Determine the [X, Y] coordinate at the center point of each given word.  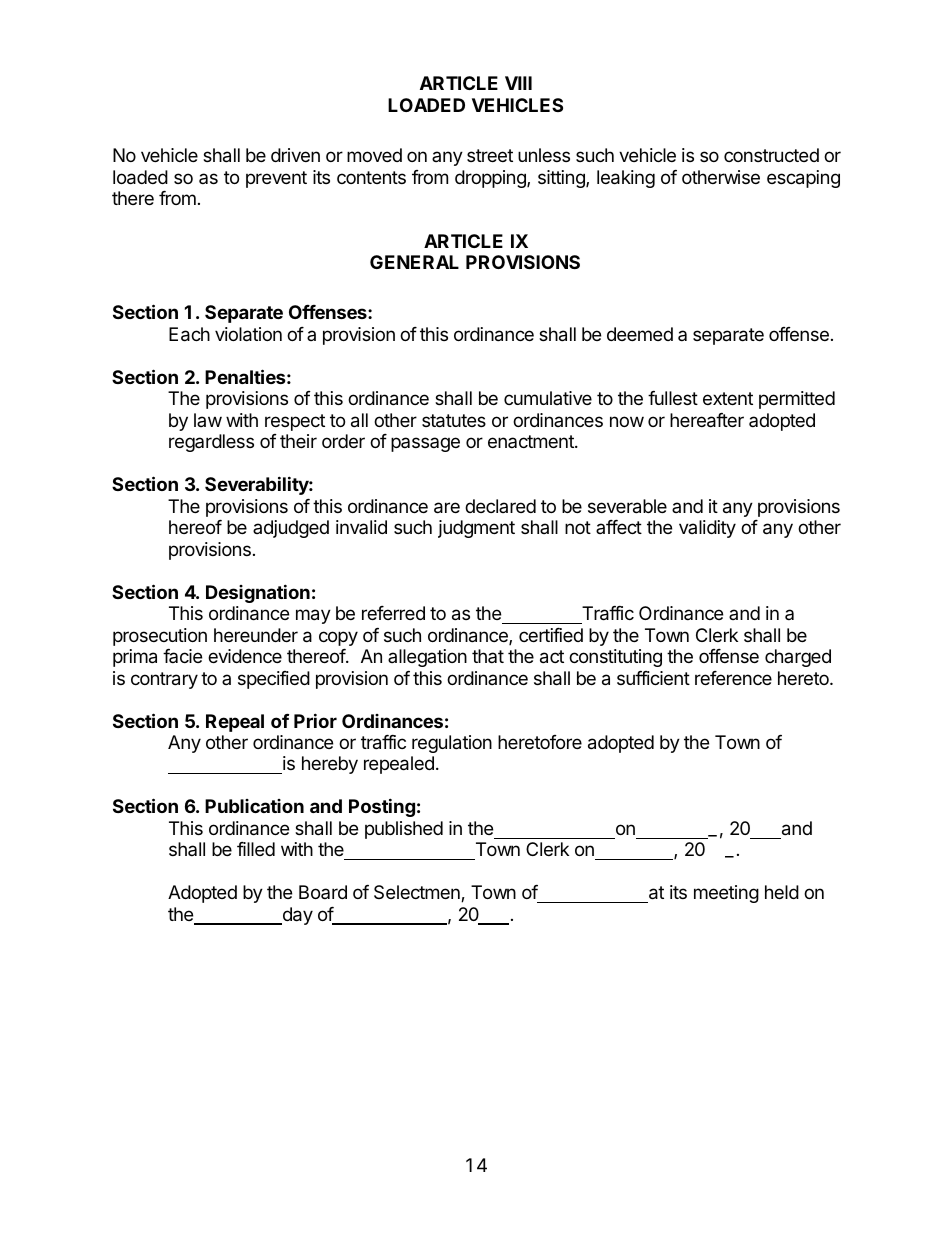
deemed [640, 334]
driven [295, 155]
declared [500, 506]
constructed [771, 155]
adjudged [291, 529]
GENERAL [414, 262]
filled [256, 849]
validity [707, 529]
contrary [164, 680]
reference [733, 678]
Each [189, 334]
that [488, 656]
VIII [518, 83]
